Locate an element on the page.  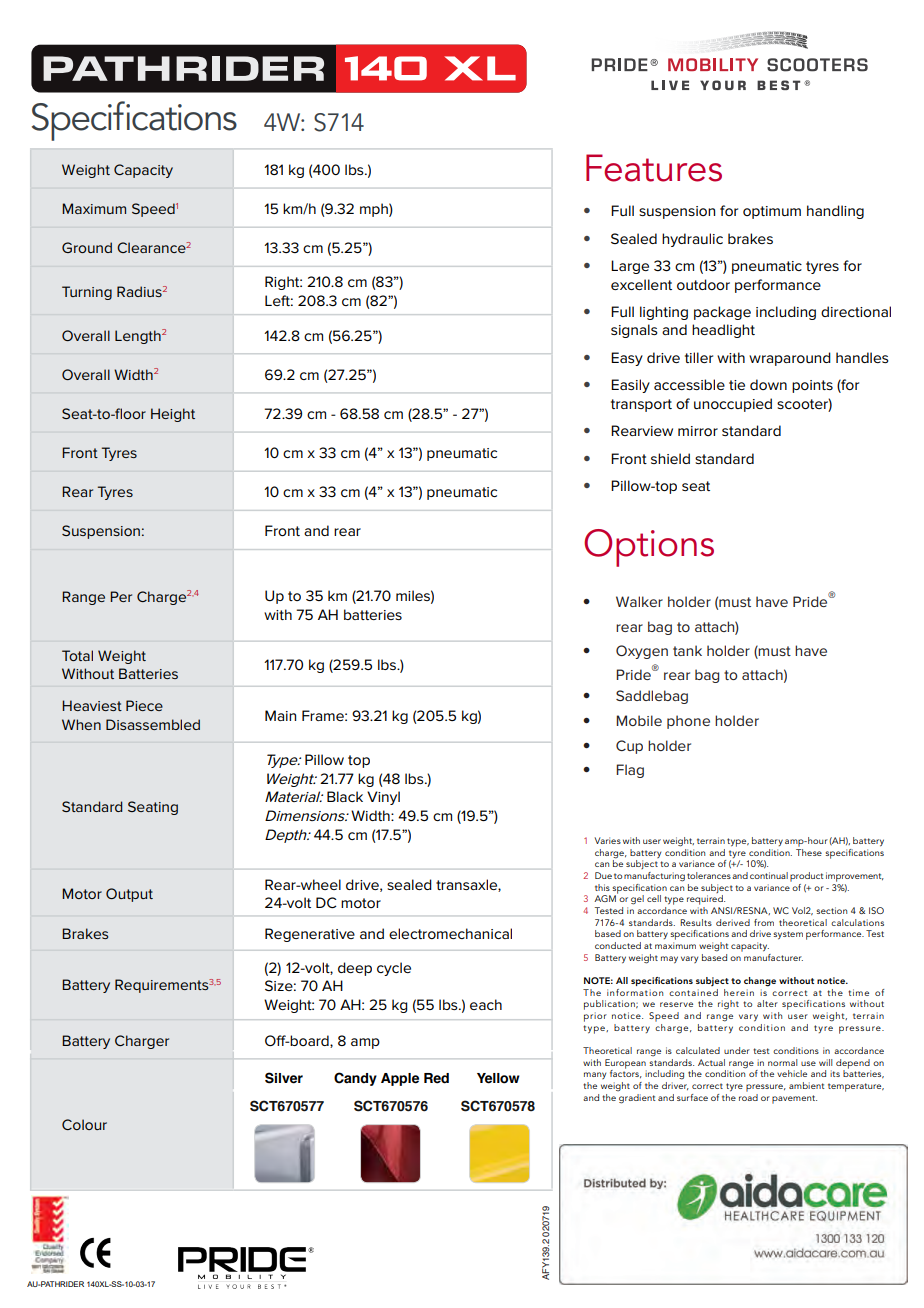
Options is located at coordinates (649, 548).
